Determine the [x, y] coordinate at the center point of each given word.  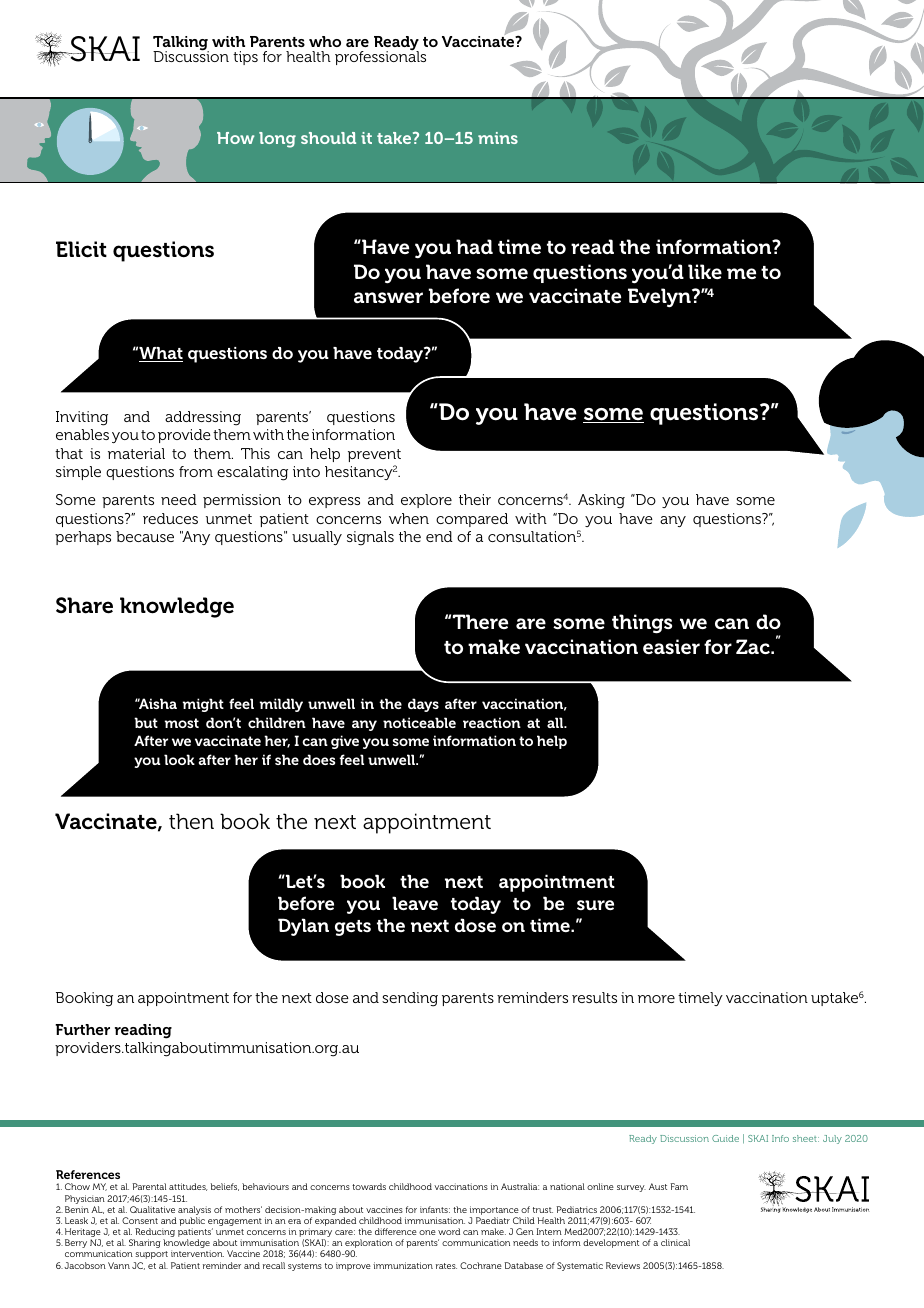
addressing [203, 418]
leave [415, 903]
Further [82, 1029]
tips [245, 58]
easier [671, 646]
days [423, 705]
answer [388, 298]
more [656, 999]
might [203, 705]
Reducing [154, 1234]
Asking [601, 501]
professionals [380, 57]
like [705, 271]
